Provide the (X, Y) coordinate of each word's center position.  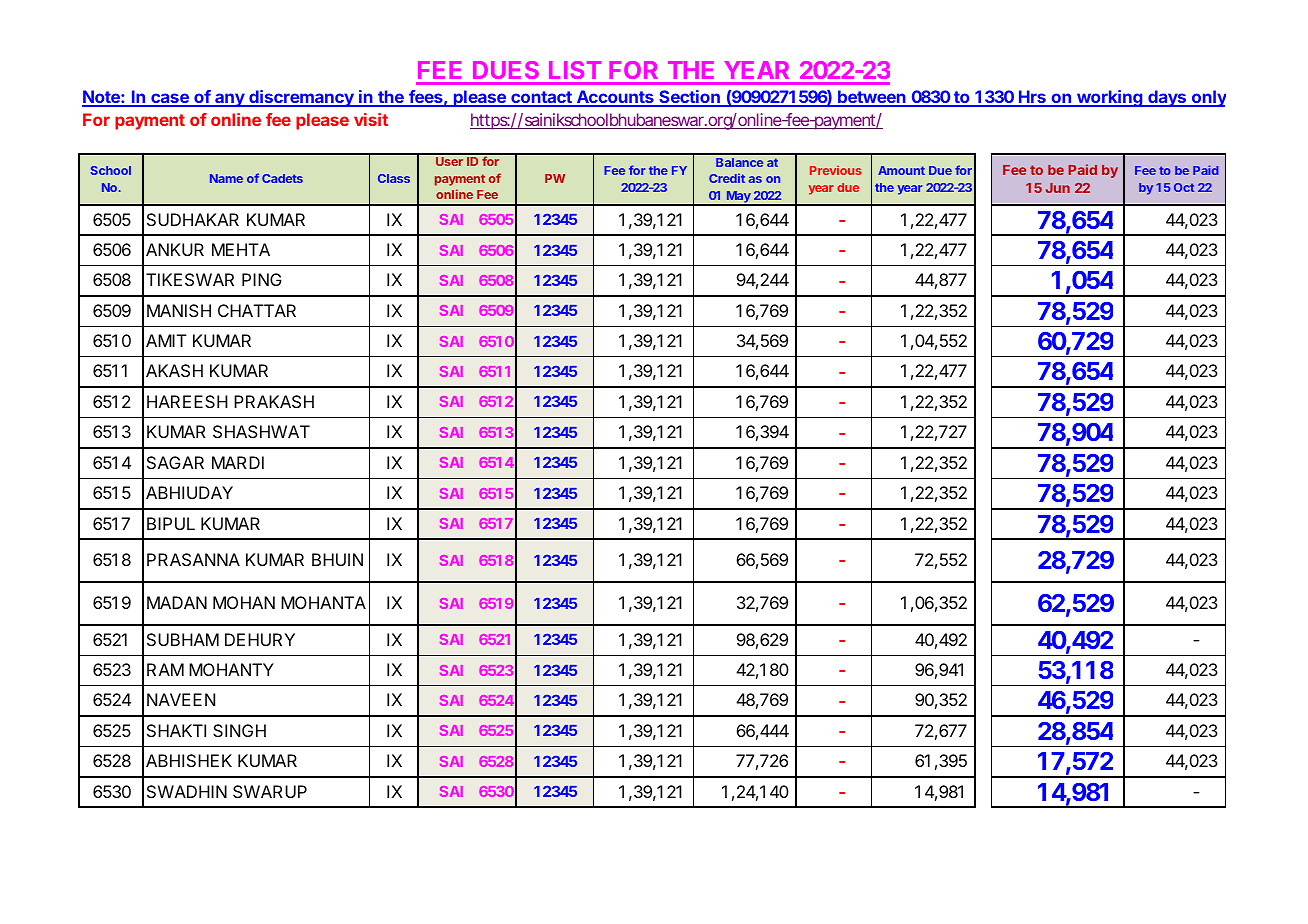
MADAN (177, 602)
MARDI (238, 462)
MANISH (179, 310)
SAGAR (175, 462)
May (738, 198)
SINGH (239, 730)
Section (689, 98)
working (1110, 98)
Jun (1058, 188)
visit (371, 119)
